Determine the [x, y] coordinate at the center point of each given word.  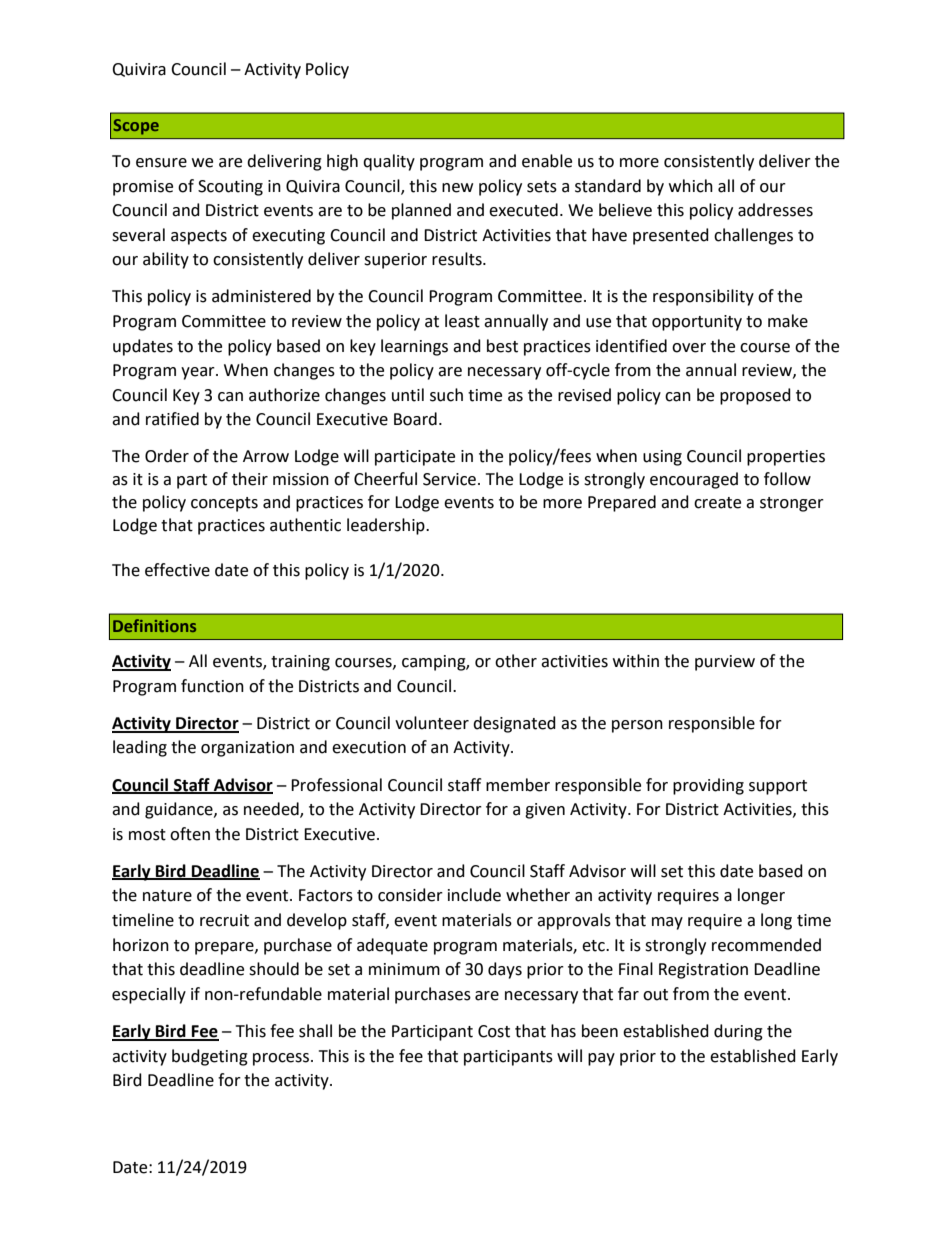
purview [725, 663]
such [446, 395]
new [457, 188]
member [518, 785]
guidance [180, 810]
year [199, 373]
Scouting [230, 188]
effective [177, 570]
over [689, 348]
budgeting [210, 1057]
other [516, 661]
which [691, 186]
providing [708, 786]
